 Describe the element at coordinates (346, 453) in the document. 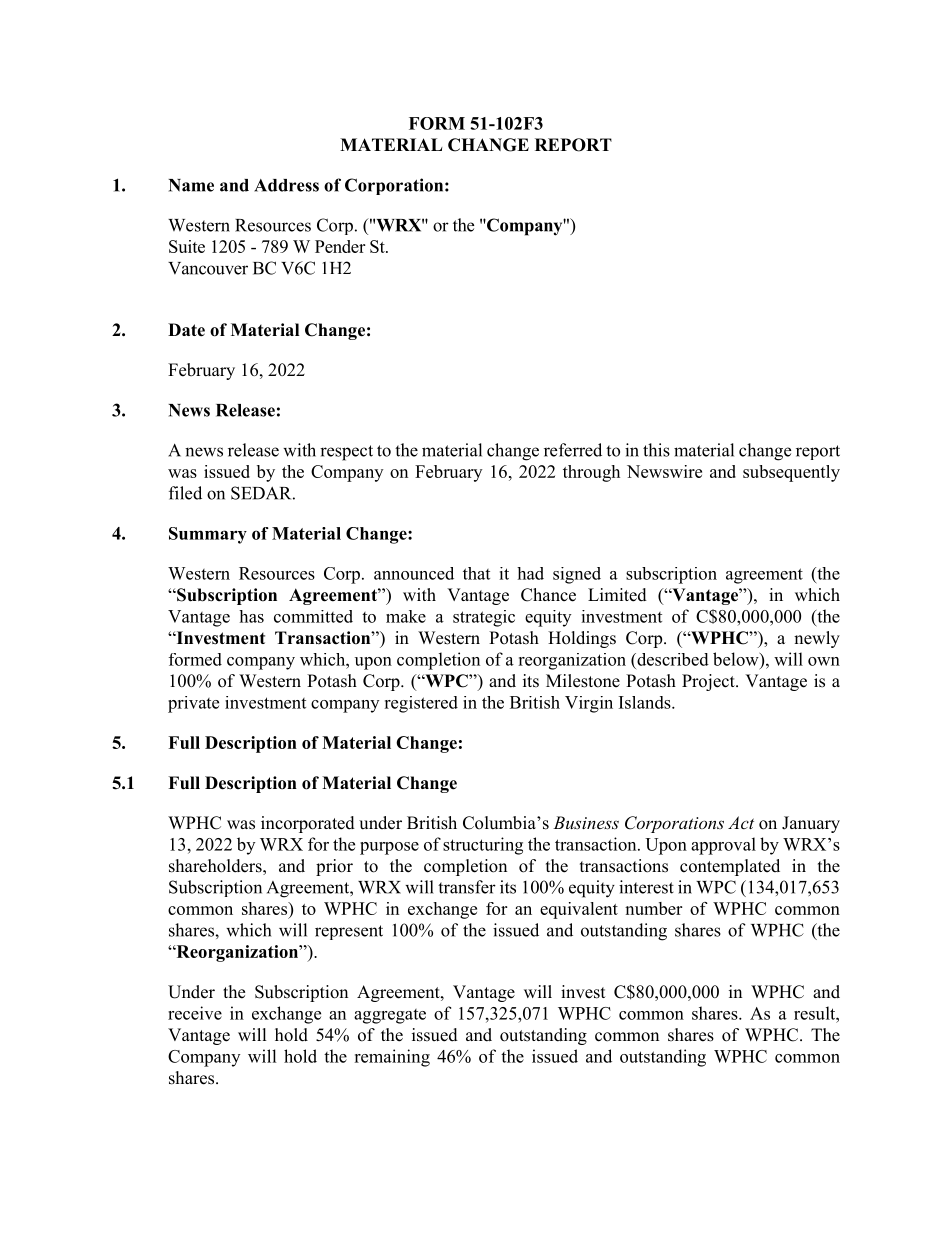

I see `respect` at that location.
